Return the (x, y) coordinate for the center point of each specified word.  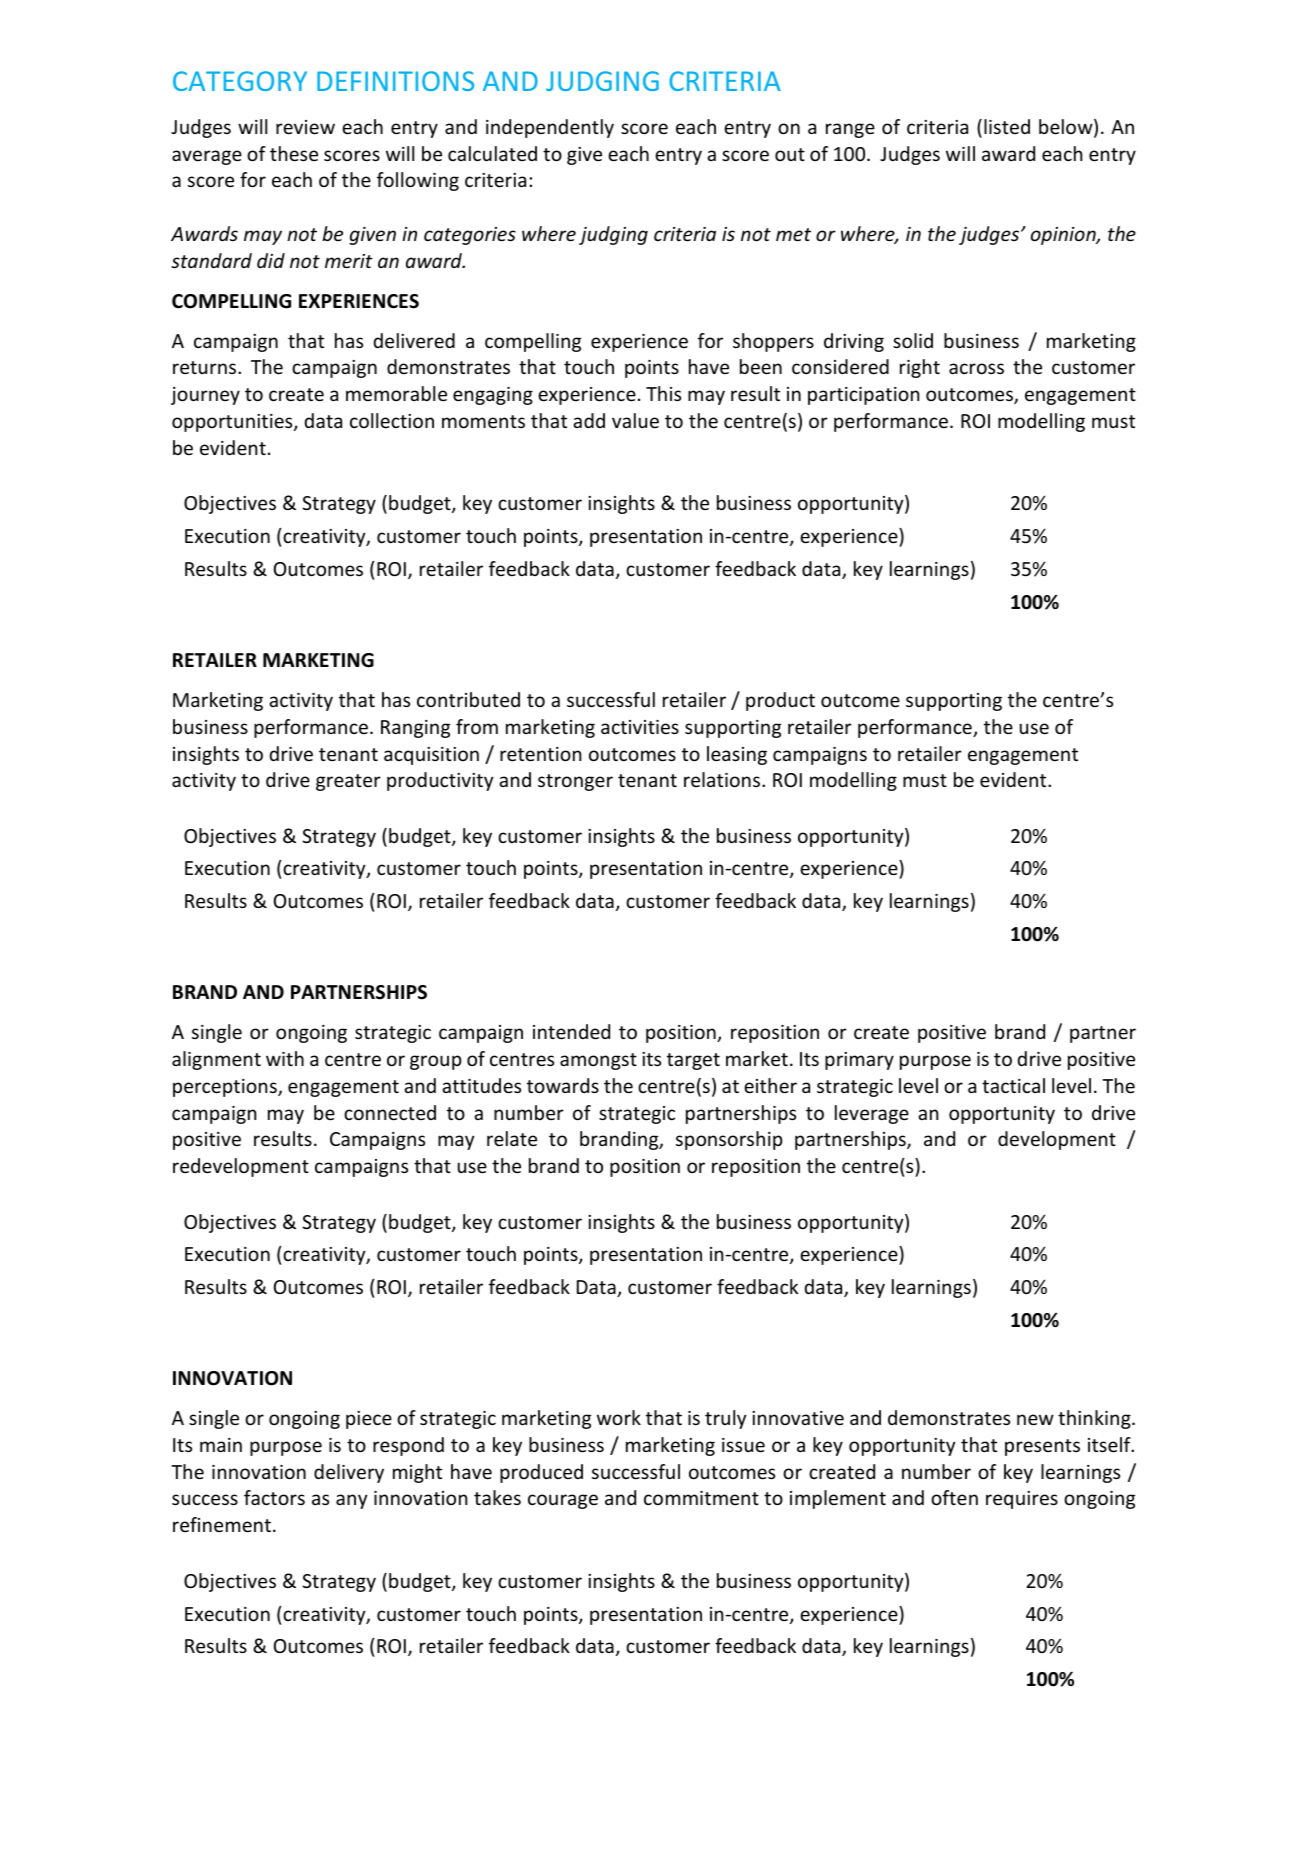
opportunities (233, 423)
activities (640, 727)
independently (550, 128)
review (305, 127)
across (976, 368)
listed (1007, 126)
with (285, 1058)
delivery (349, 1473)
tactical (1013, 1085)
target (693, 1061)
